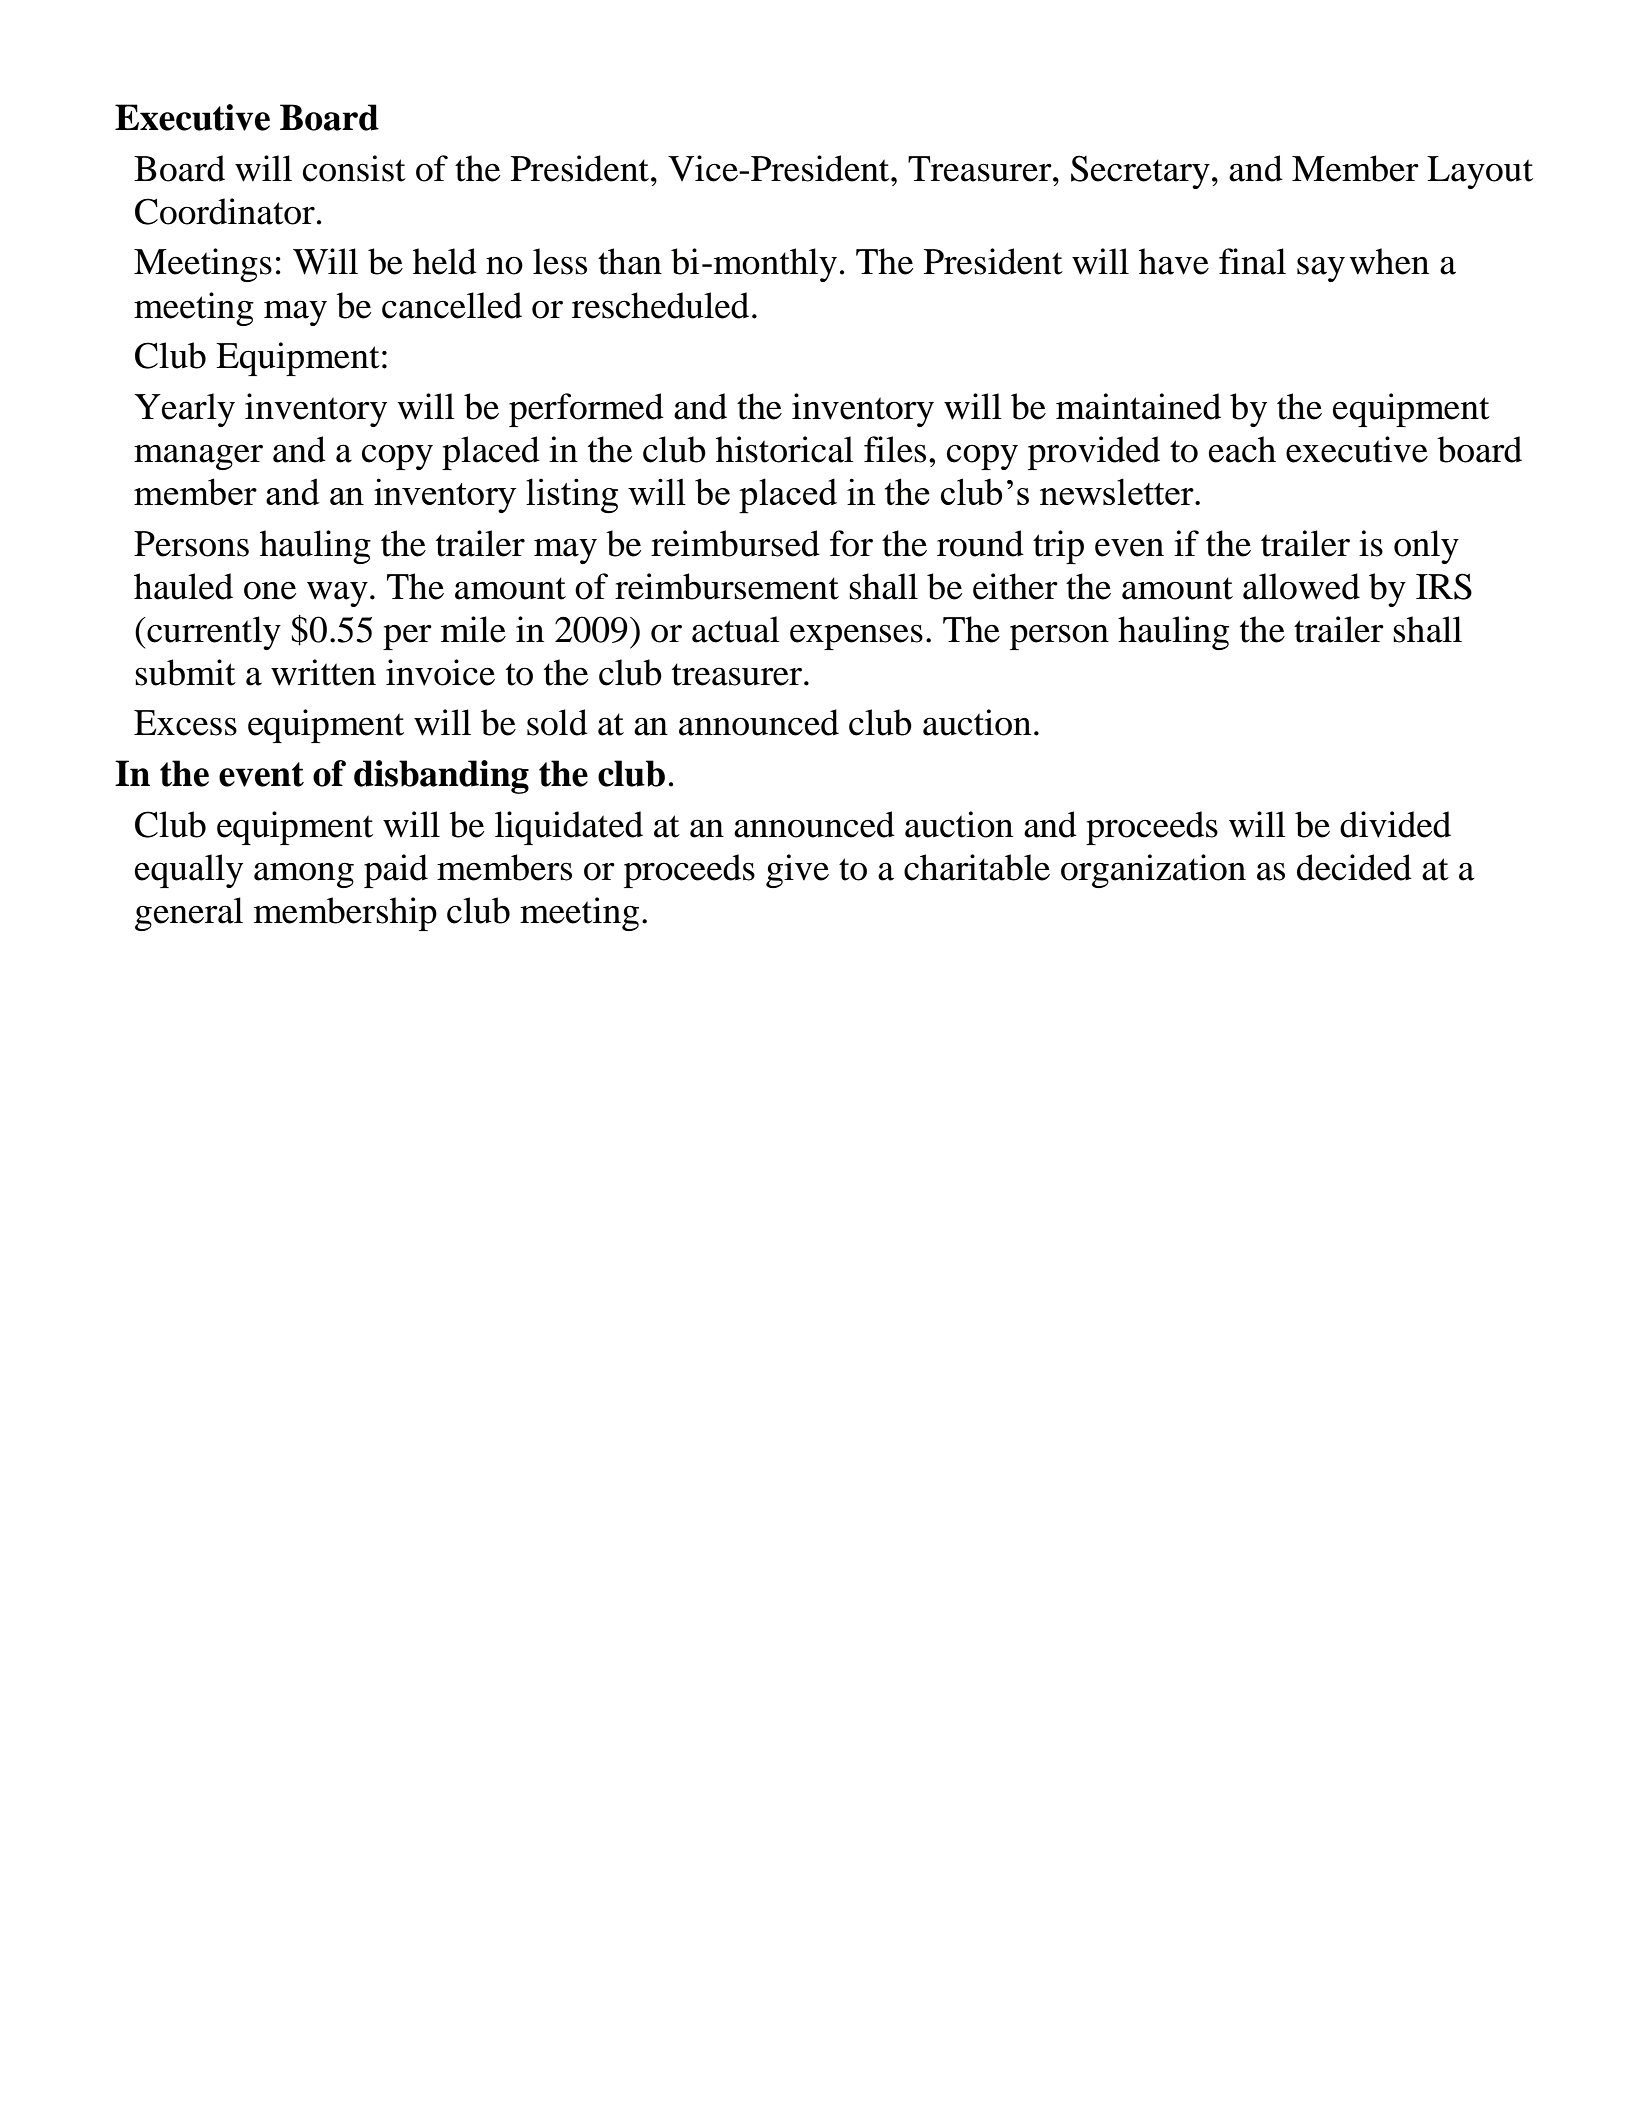  What do you see at coordinates (1426, 547) in the screenshot?
I see `only` at bounding box center [1426, 547].
